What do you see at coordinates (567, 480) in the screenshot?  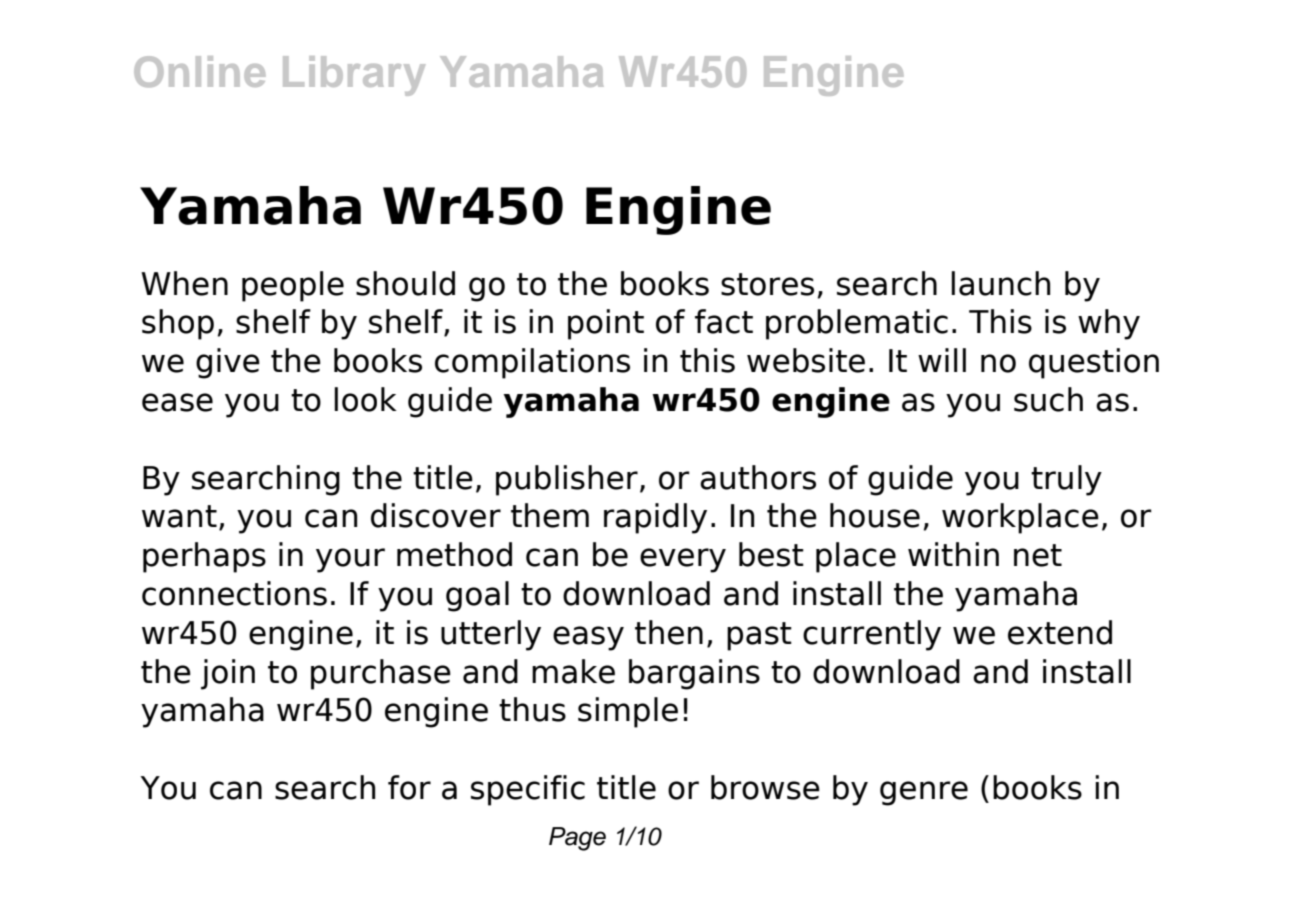 I see `publisher` at bounding box center [567, 480].
